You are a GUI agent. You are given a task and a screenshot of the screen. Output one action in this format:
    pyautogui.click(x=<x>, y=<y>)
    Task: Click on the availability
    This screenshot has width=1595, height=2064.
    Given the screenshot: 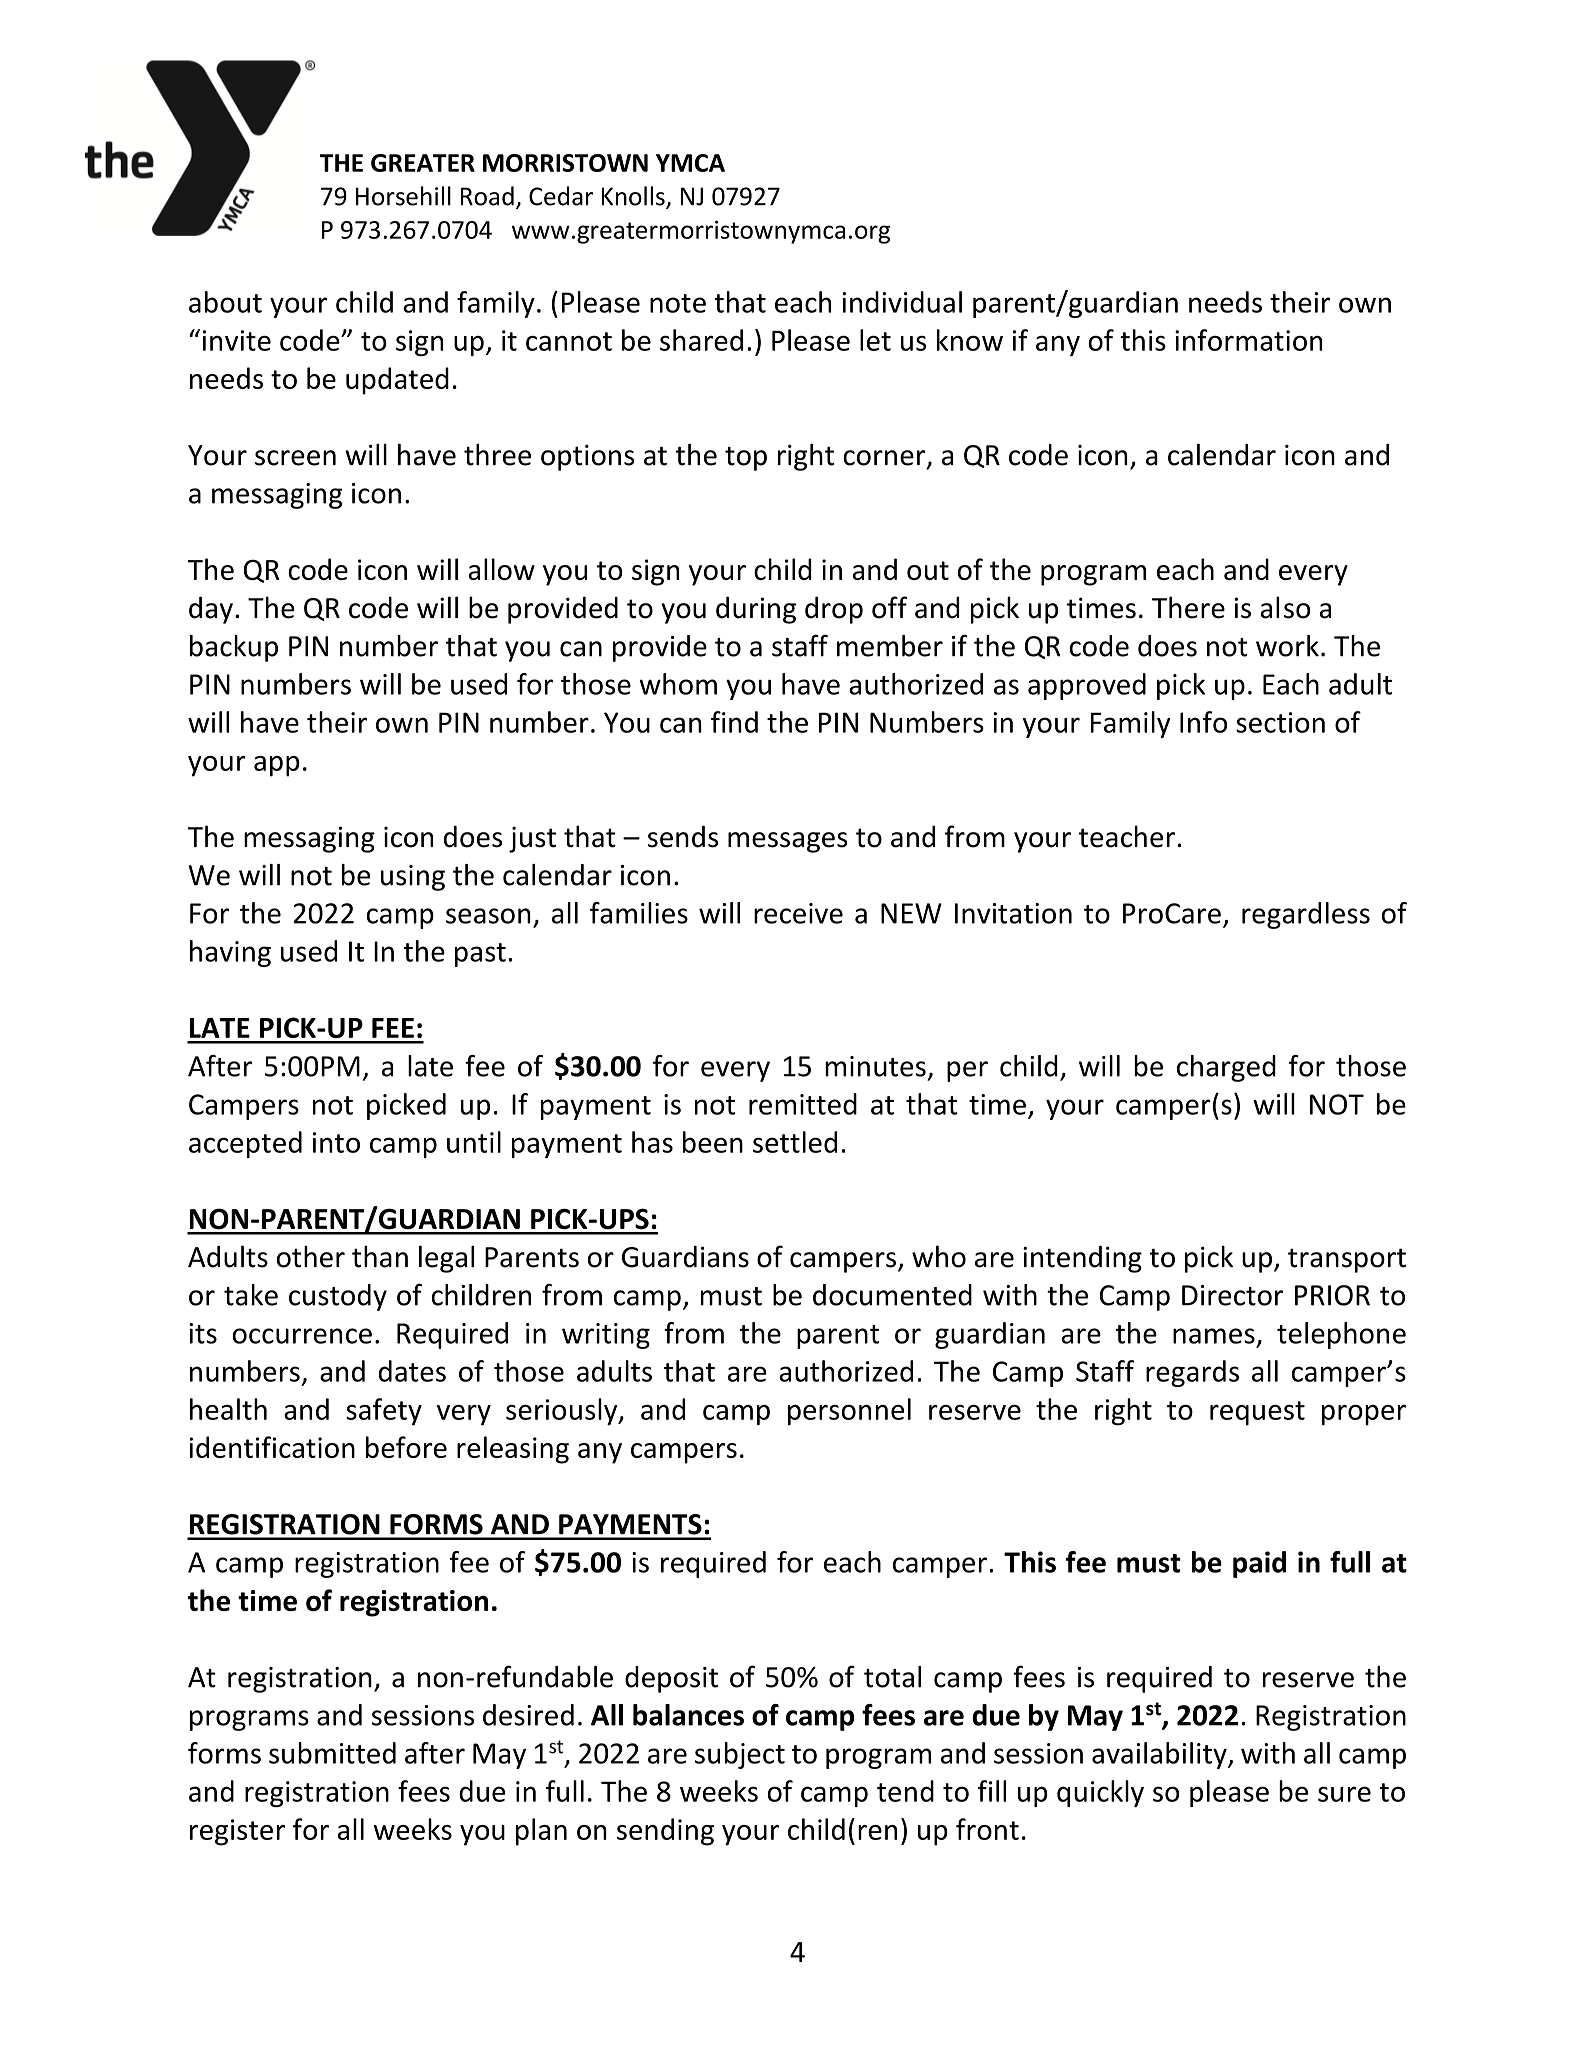 What is the action you would take?
    pyautogui.click(x=1160, y=1755)
